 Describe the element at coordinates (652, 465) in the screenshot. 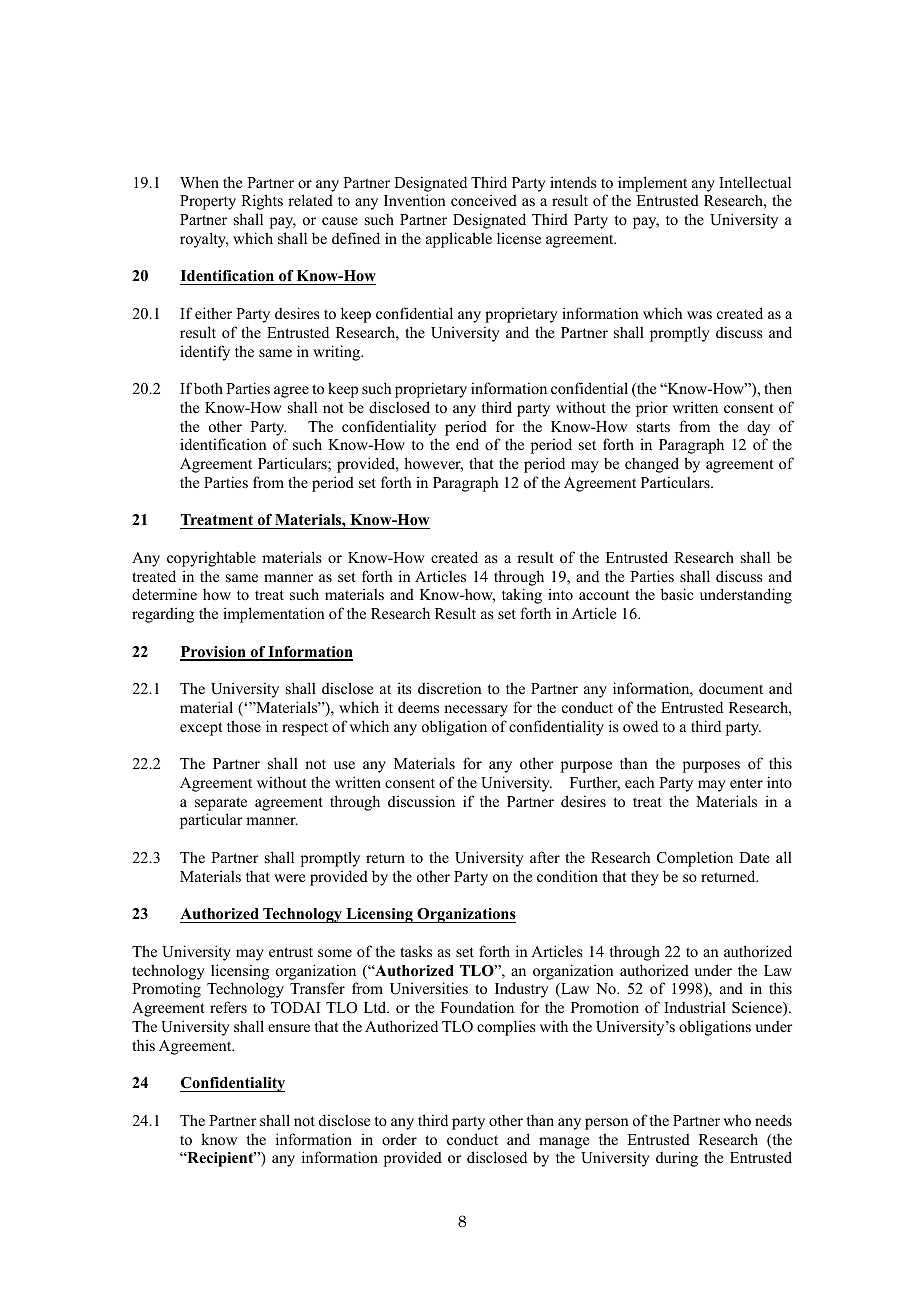

I see `changed` at that location.
